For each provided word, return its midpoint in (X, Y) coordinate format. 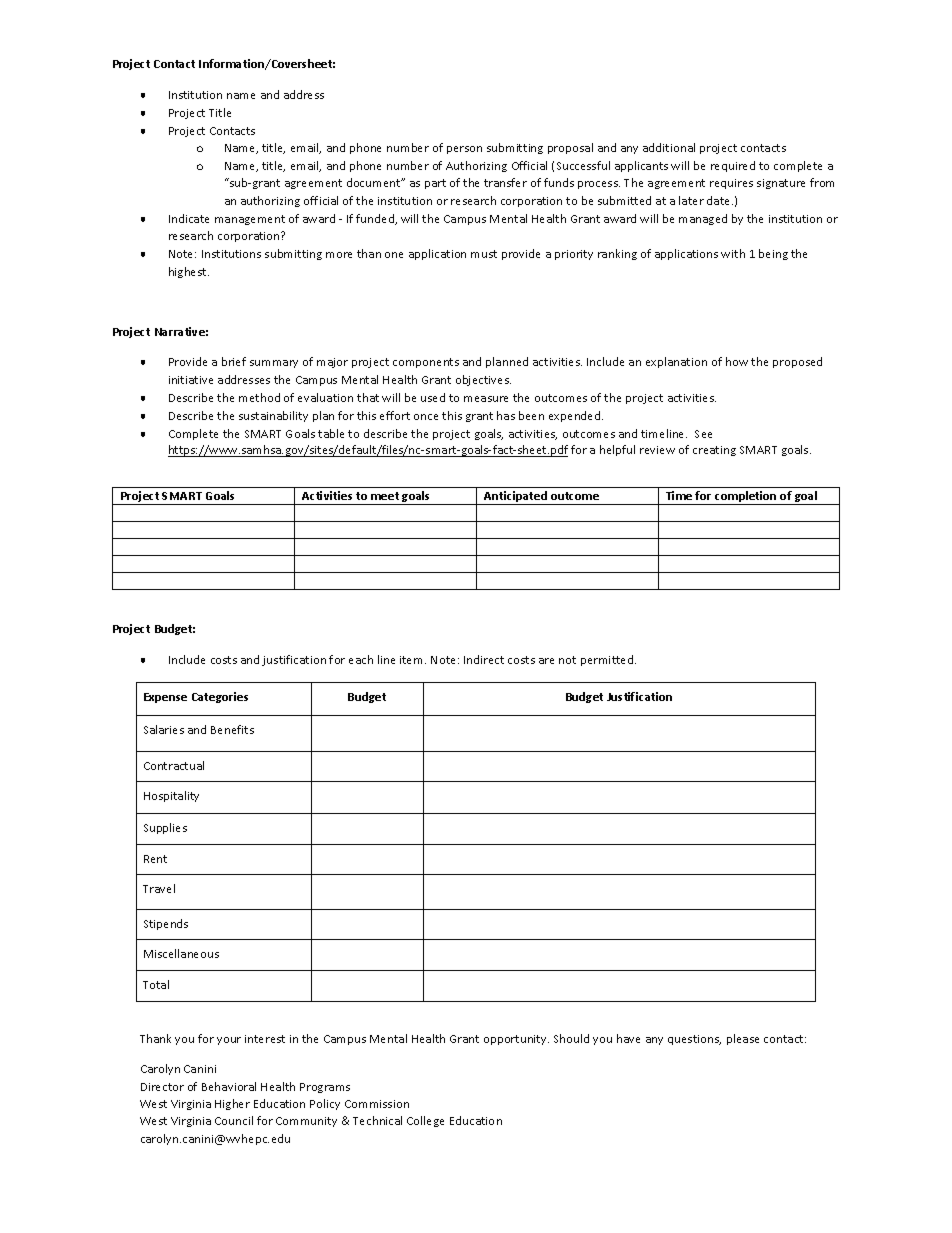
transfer (505, 182)
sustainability (273, 416)
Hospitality (171, 796)
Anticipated (516, 498)
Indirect (484, 659)
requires (731, 184)
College (425, 1121)
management (250, 220)
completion (747, 498)
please (743, 1039)
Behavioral (229, 1086)
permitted (608, 660)
